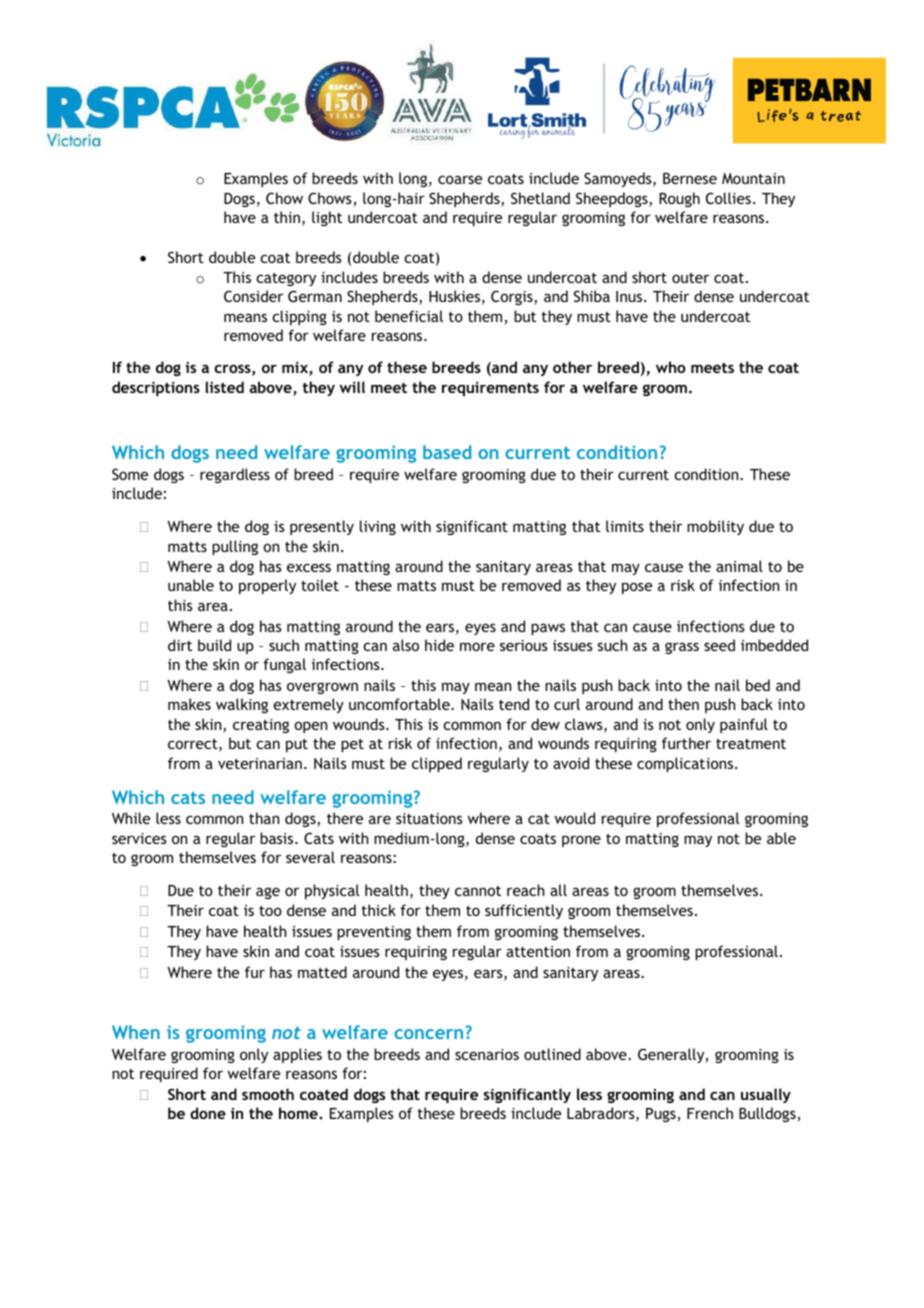 The width and height of the screenshot is (924, 1308). What do you see at coordinates (739, 566) in the screenshot?
I see `animal` at bounding box center [739, 566].
